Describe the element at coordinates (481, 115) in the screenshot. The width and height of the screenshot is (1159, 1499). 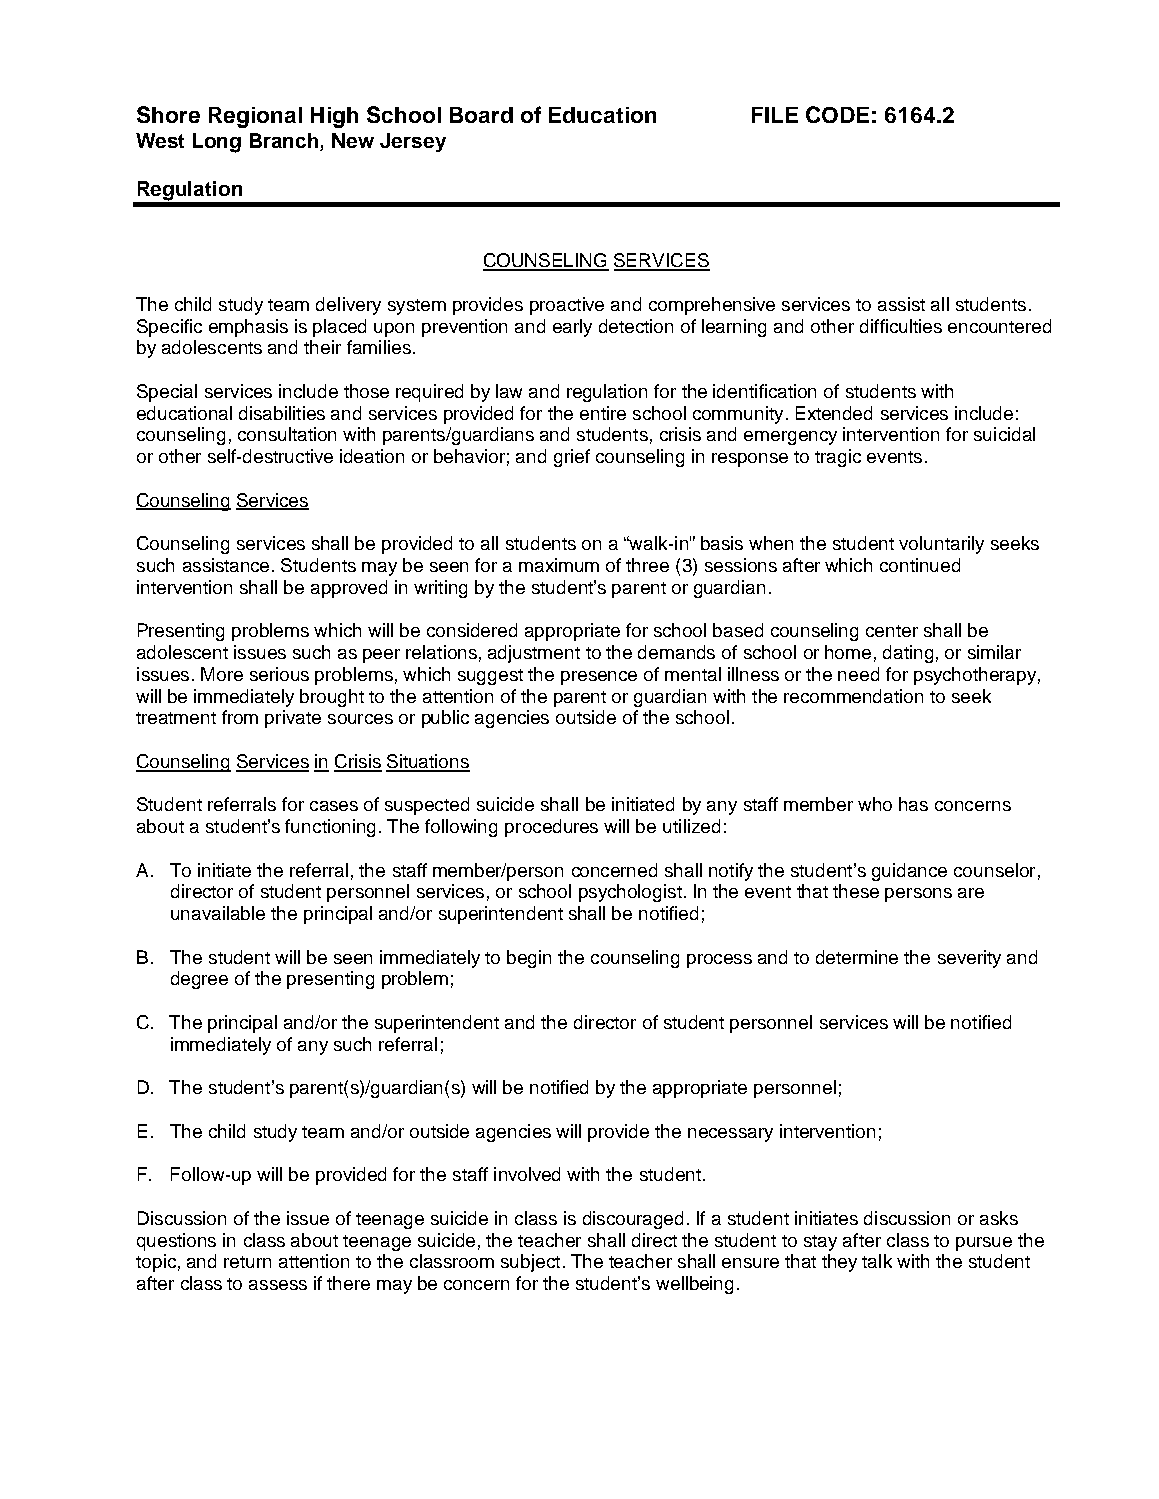
I see `Board` at that location.
